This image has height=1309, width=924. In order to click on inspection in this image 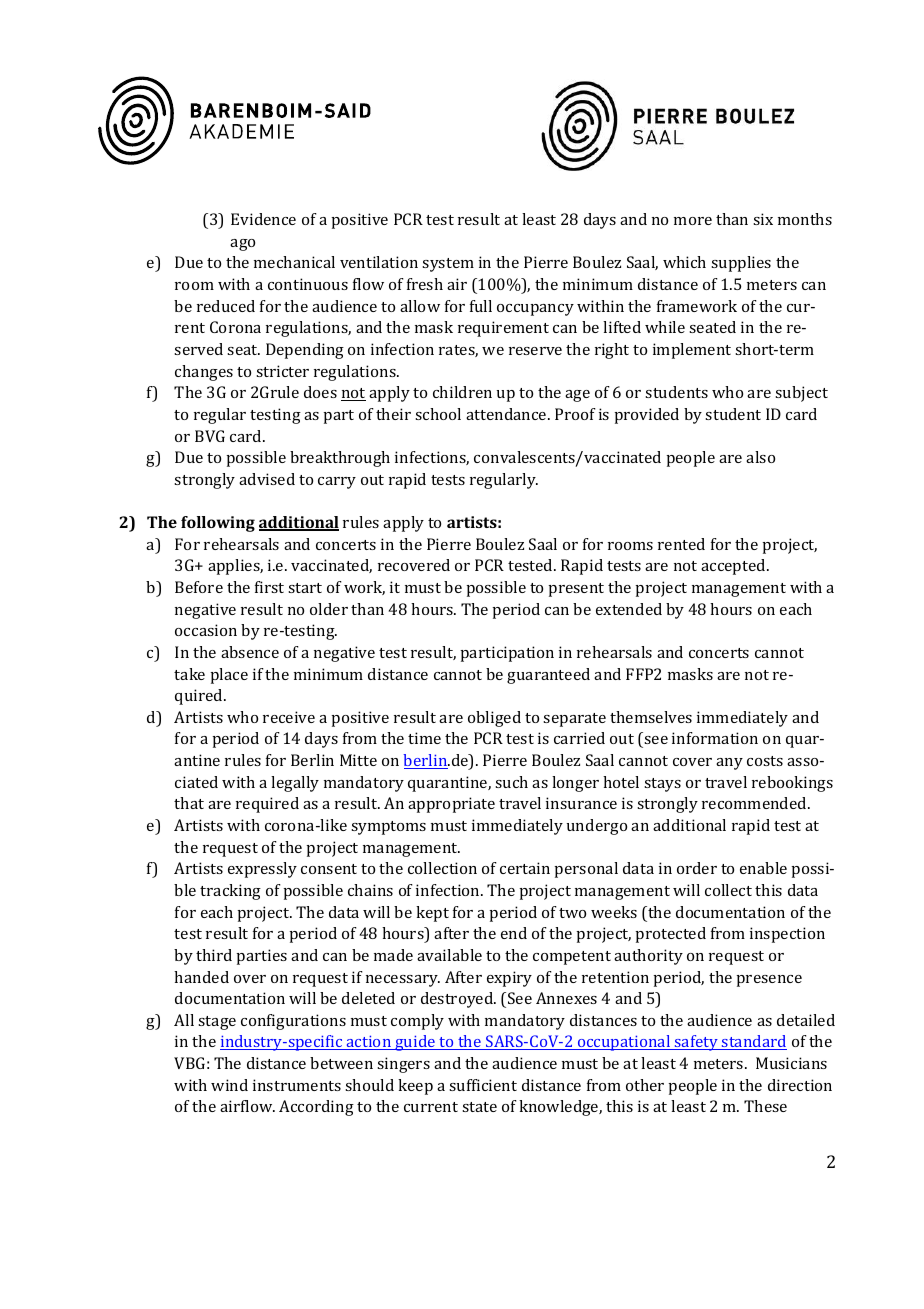, I will do `click(787, 935)`.
